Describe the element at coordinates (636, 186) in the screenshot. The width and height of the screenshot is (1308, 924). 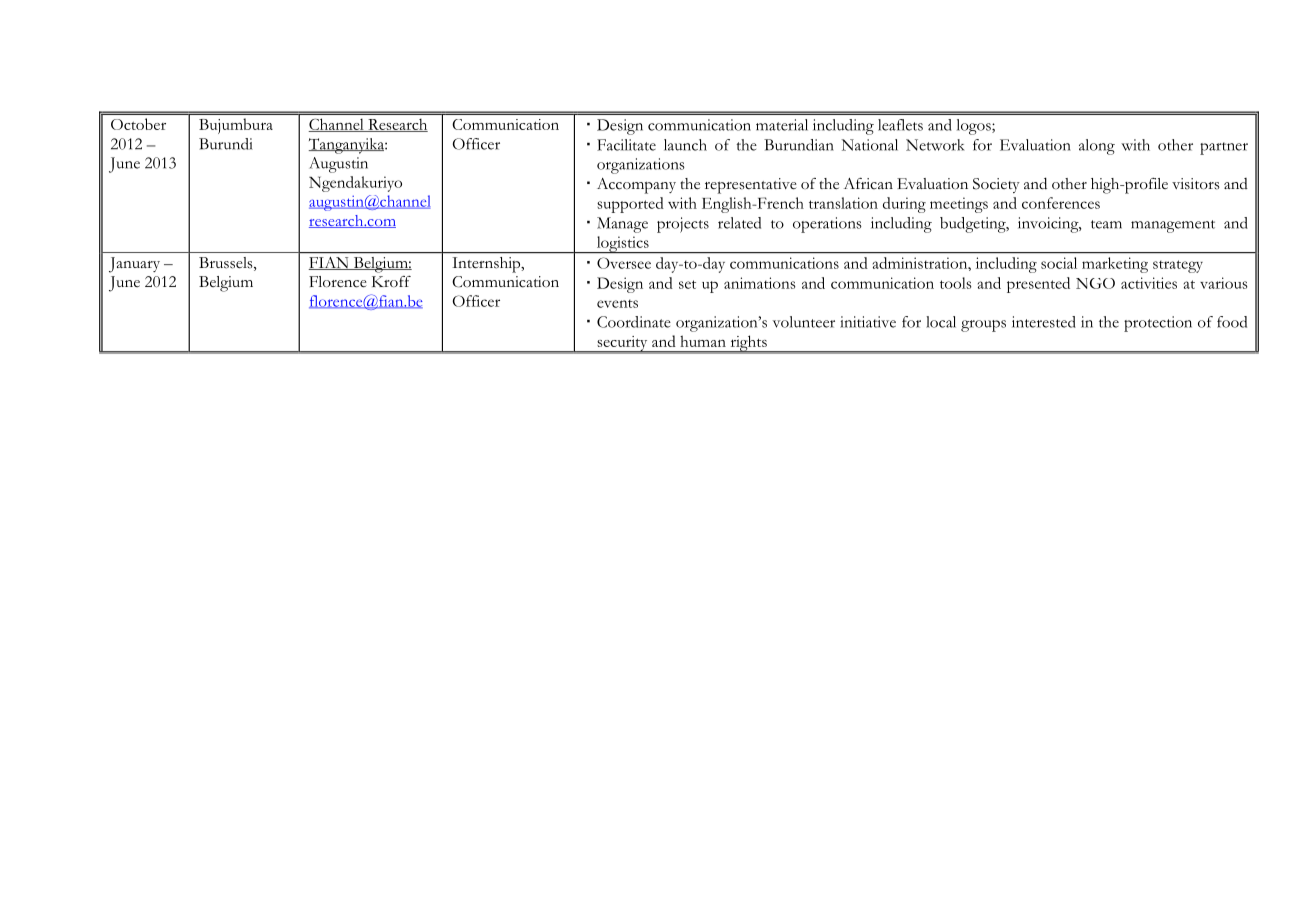
I see `Accompany` at that location.
